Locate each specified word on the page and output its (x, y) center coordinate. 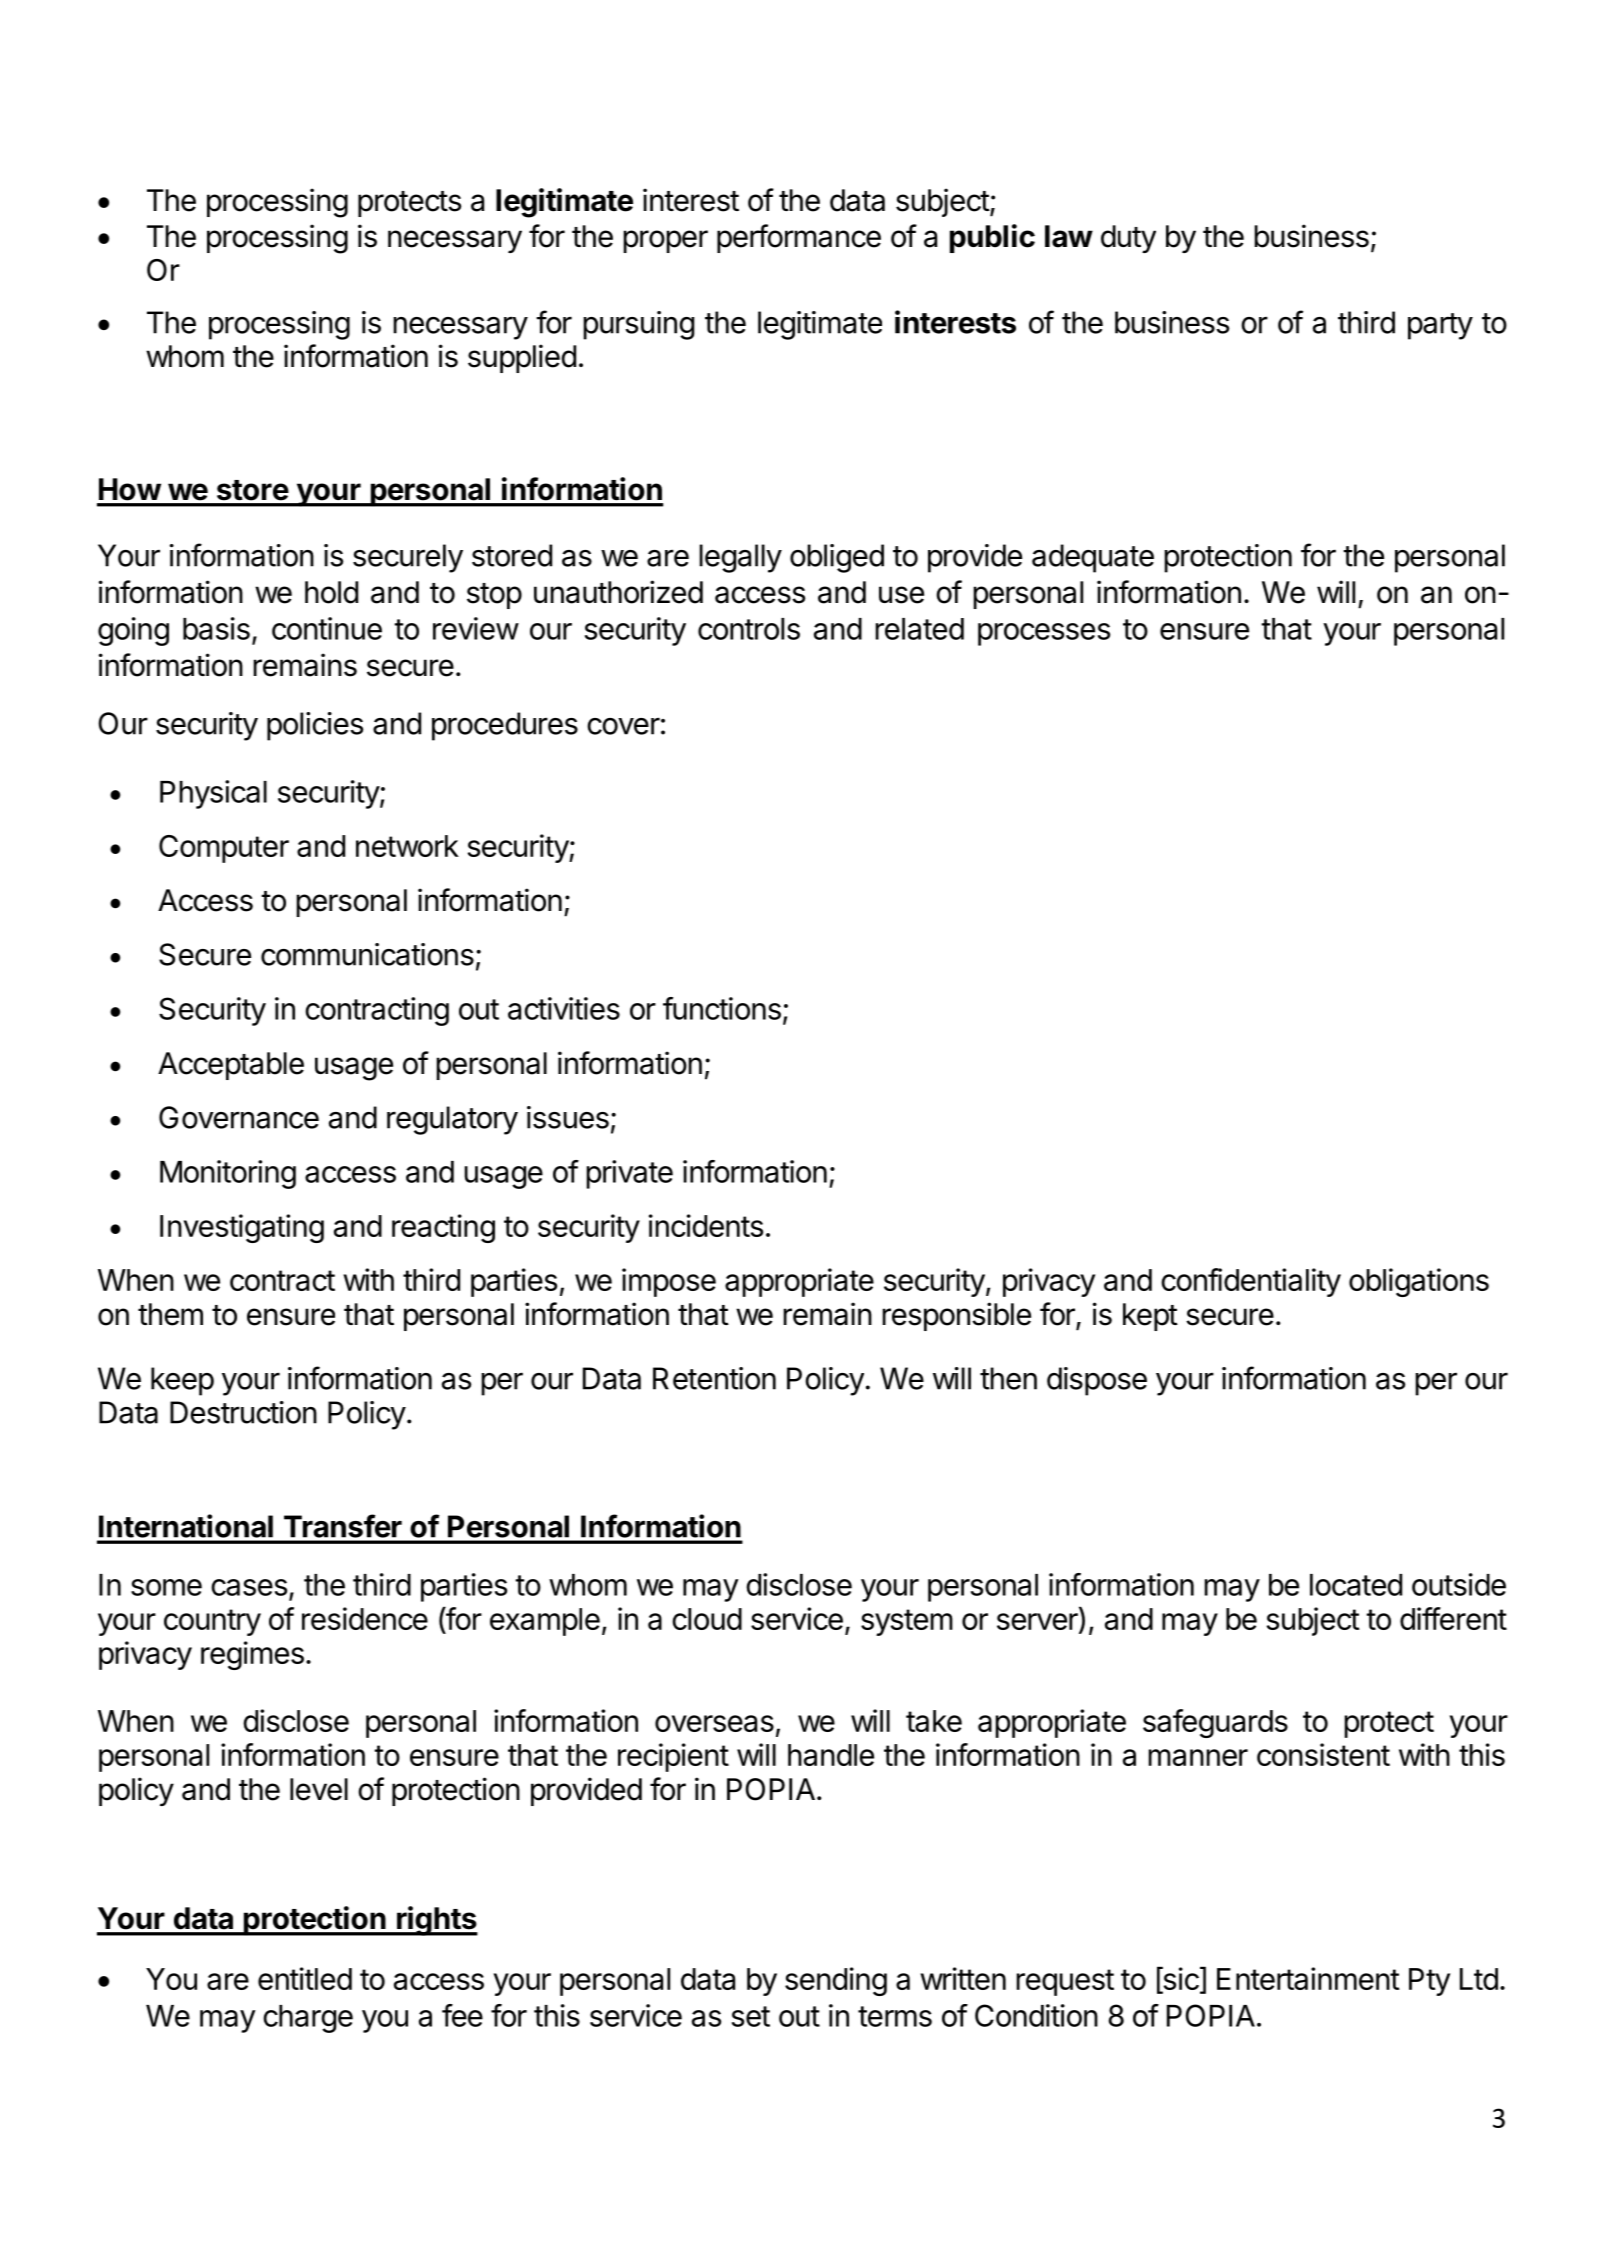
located (1356, 1585)
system (907, 1622)
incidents (706, 1225)
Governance (239, 1117)
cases (249, 1587)
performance (799, 238)
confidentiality (1251, 1282)
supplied (522, 358)
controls (749, 629)
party (1440, 326)
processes (1044, 634)
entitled (305, 1978)
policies (315, 726)
